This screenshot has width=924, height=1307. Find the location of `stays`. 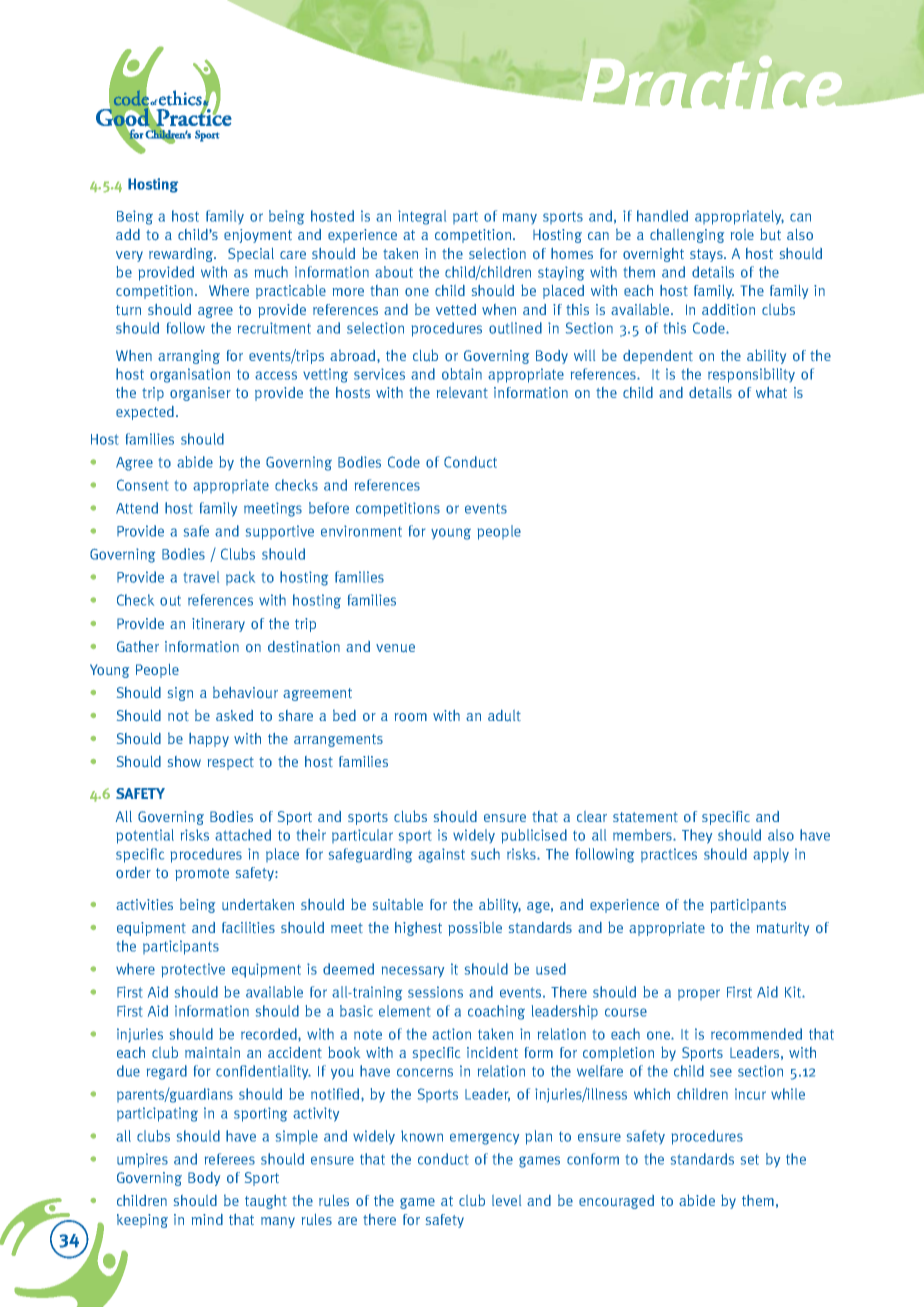

stays is located at coordinates (707, 255).
